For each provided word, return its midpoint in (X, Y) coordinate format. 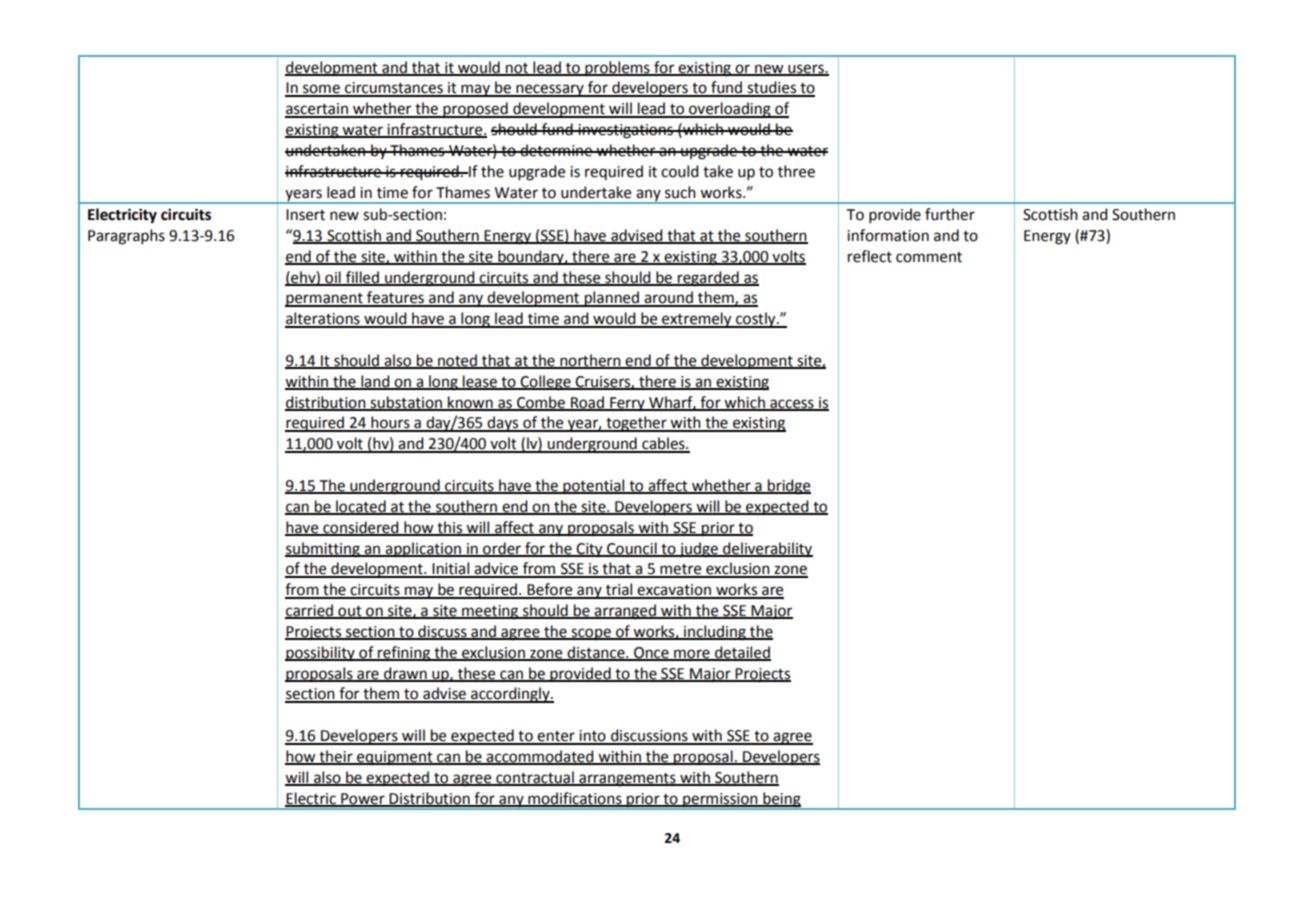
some (321, 90)
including (715, 633)
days (503, 424)
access (792, 404)
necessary (550, 90)
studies (771, 88)
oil (333, 278)
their (336, 757)
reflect (870, 256)
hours (390, 423)
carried (310, 611)
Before (550, 590)
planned (611, 299)
